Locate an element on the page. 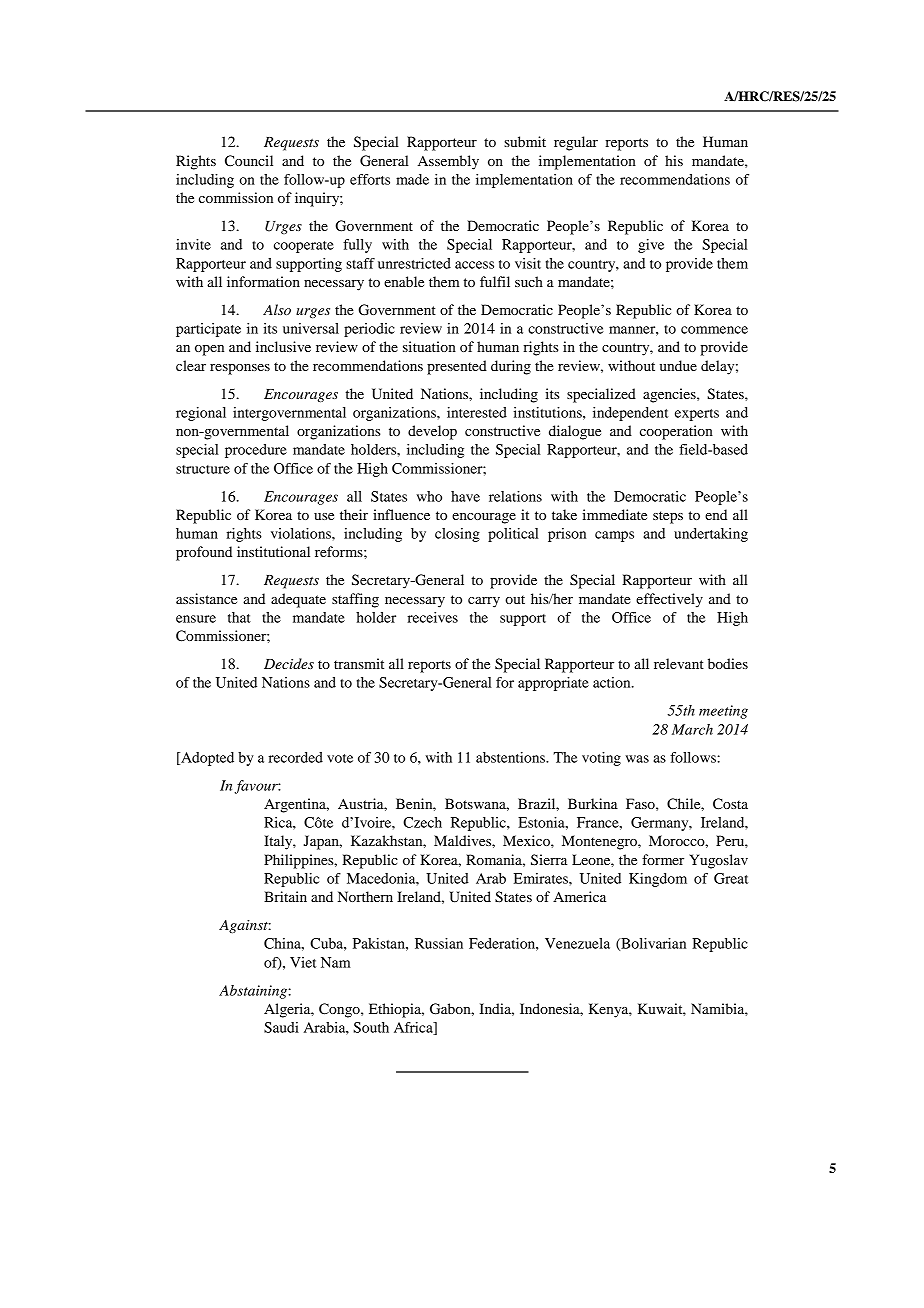 This image has height=1308, width=924. Assembly is located at coordinates (448, 162).
